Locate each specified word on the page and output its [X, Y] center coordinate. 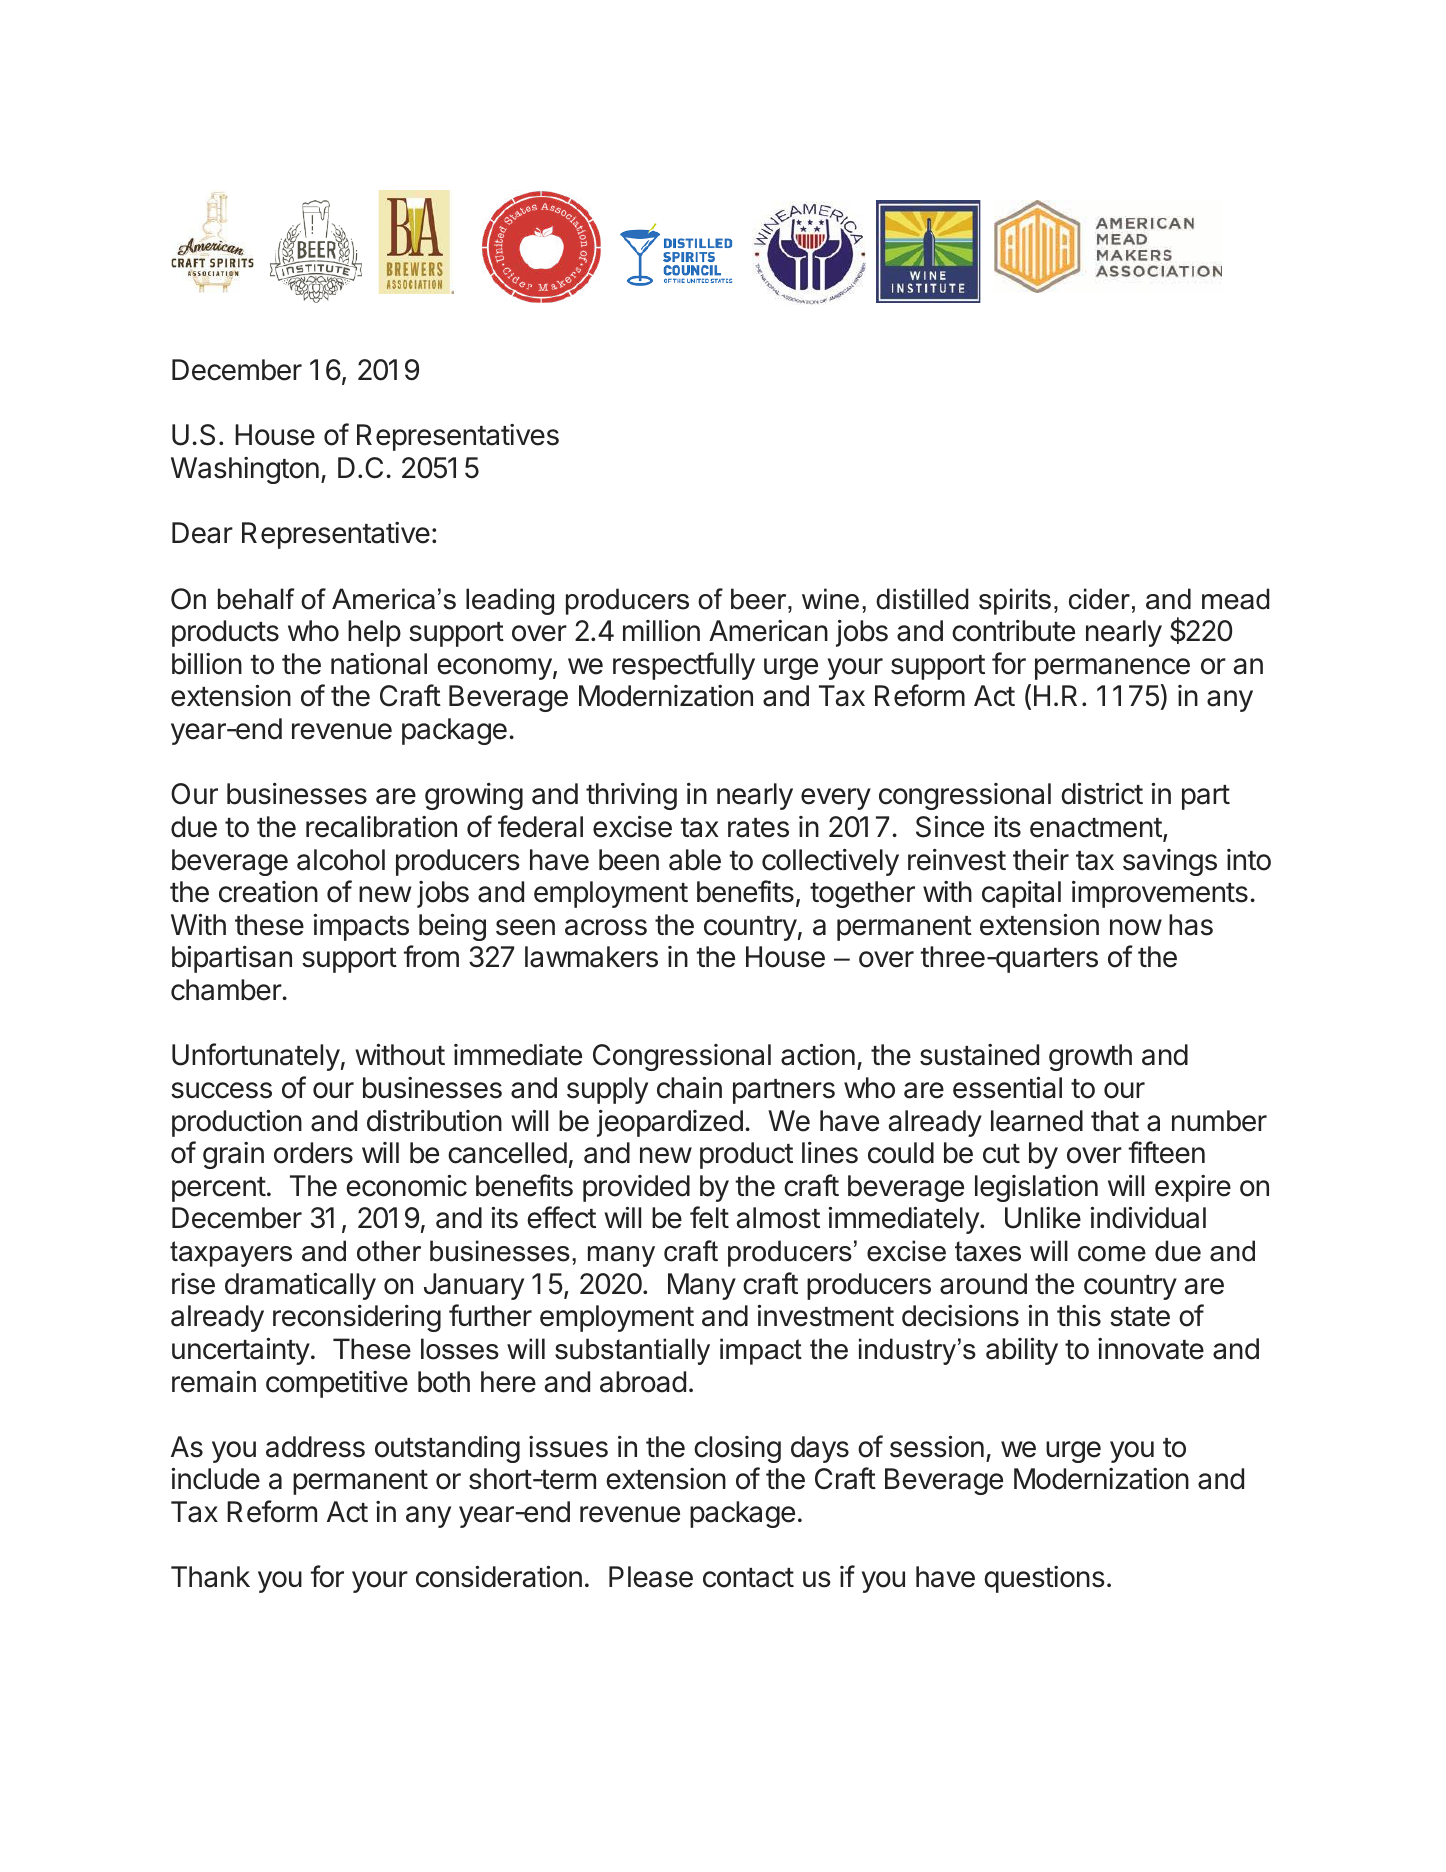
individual [1148, 1218]
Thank [210, 1577]
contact [748, 1578]
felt [709, 1217]
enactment [1096, 828]
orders [313, 1153]
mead [1236, 599]
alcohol [341, 860]
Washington [245, 470]
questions [1044, 1579]
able [695, 860]
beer [760, 599]
